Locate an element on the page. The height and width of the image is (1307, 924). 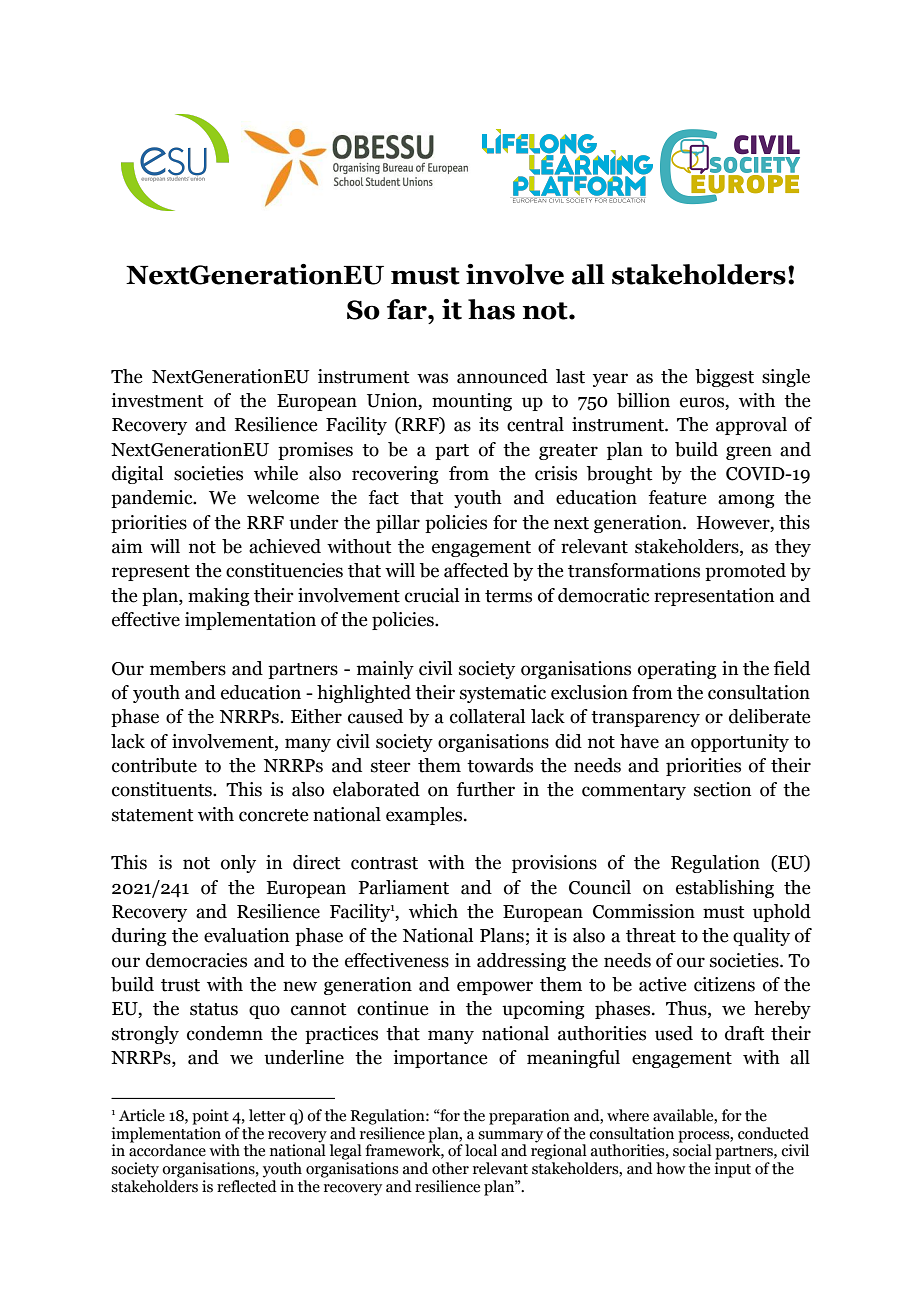
far is located at coordinates (408, 309).
